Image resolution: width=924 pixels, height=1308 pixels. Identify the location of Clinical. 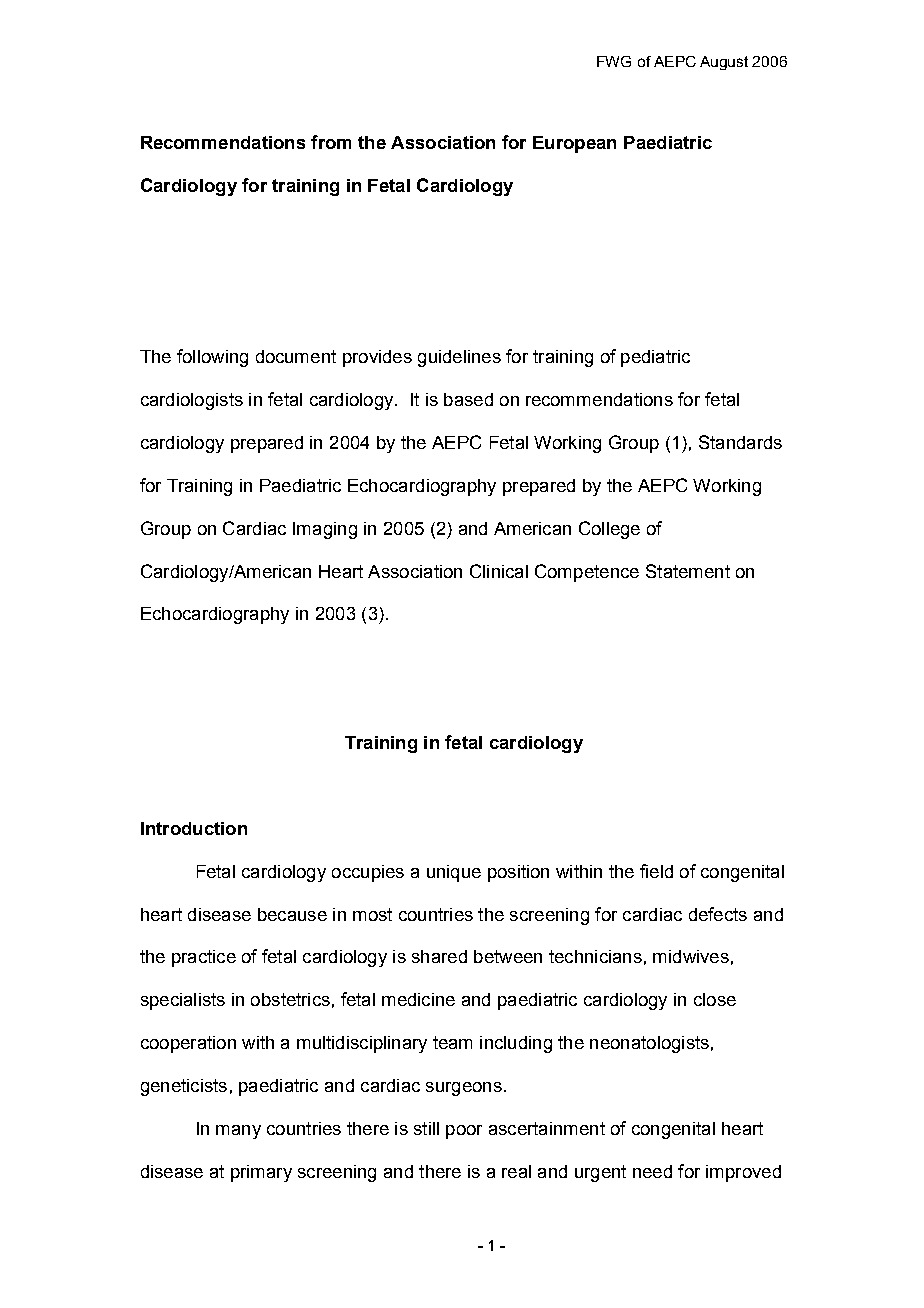
(499, 571).
